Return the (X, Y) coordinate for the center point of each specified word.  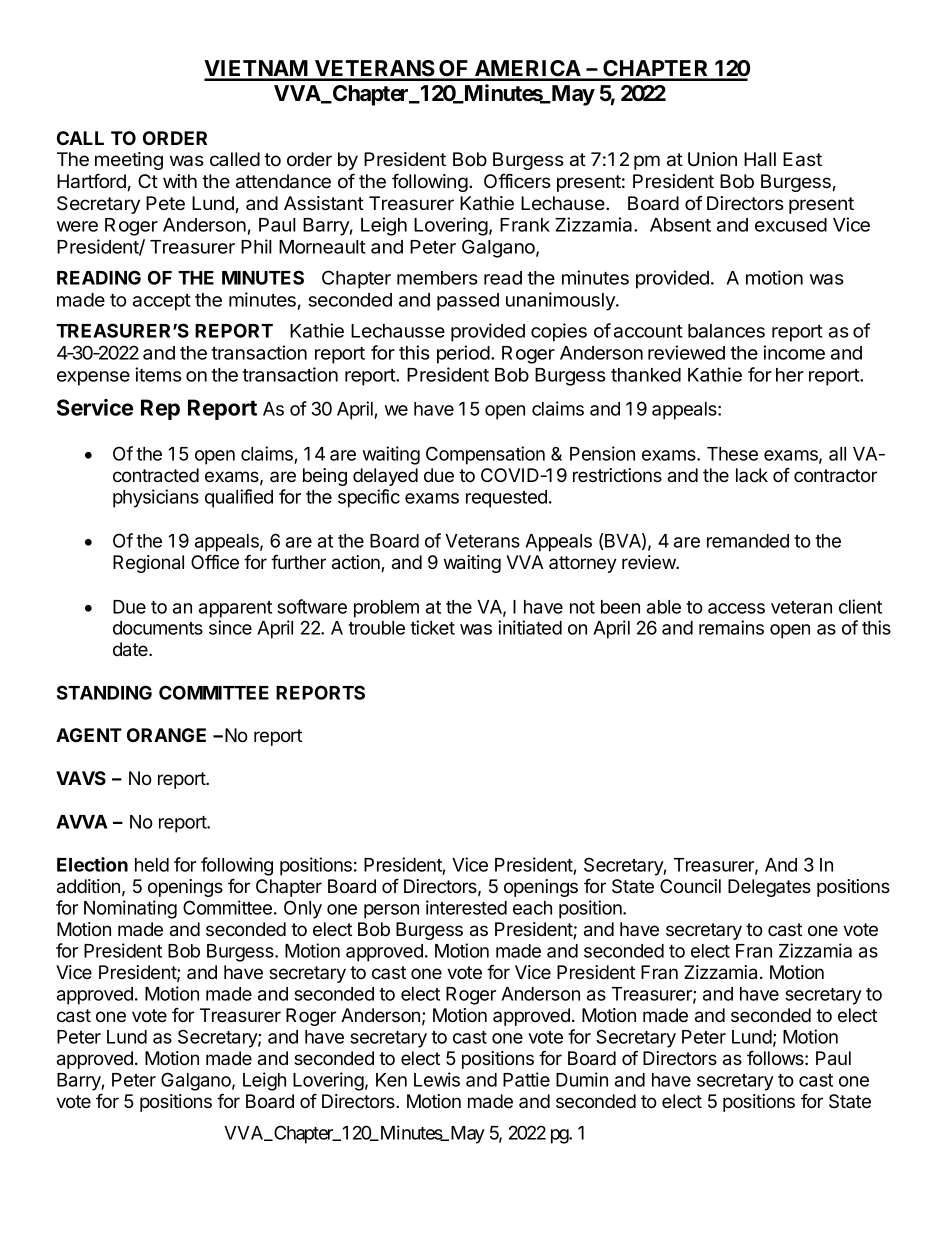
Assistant (324, 203)
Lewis (437, 1079)
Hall (760, 159)
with (180, 181)
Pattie (526, 1079)
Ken (391, 1080)
